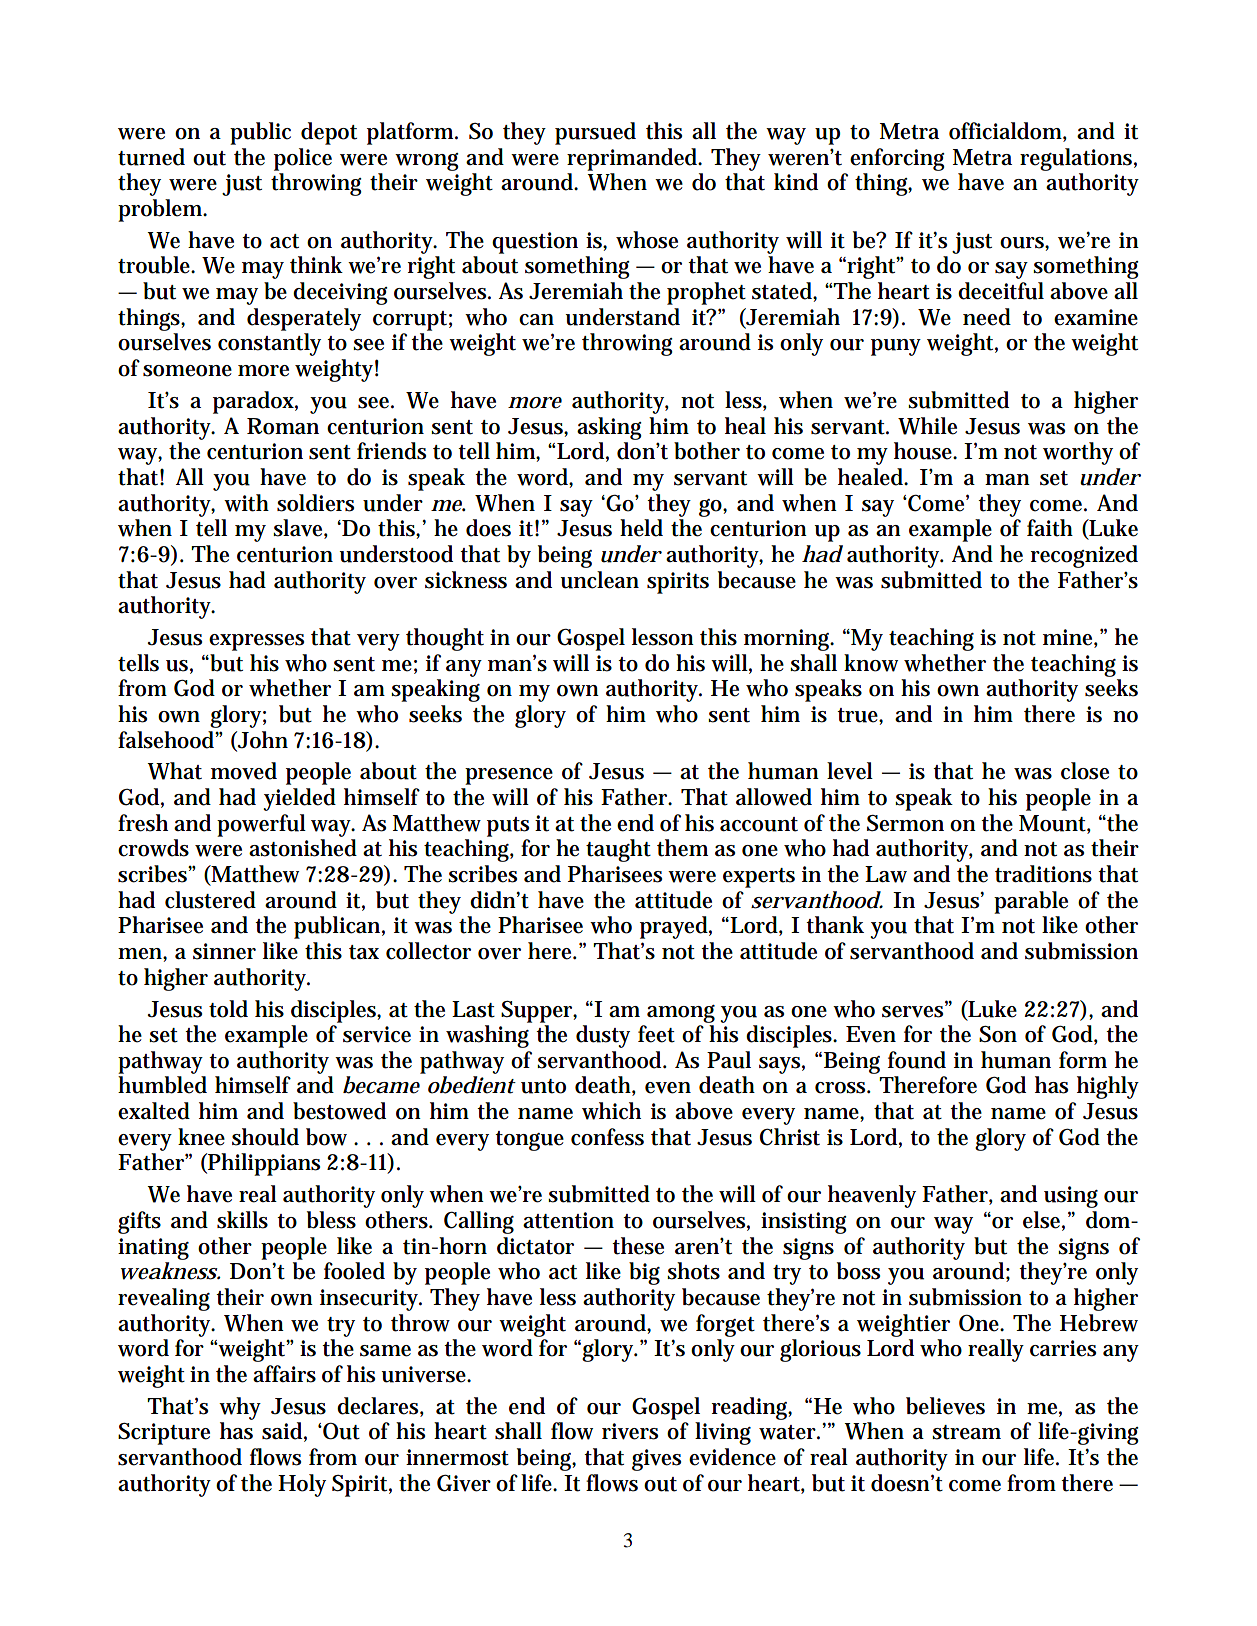 This document has height=1626, width=1257. Describe the element at coordinates (618, 850) in the document. I see `taught` at that location.
